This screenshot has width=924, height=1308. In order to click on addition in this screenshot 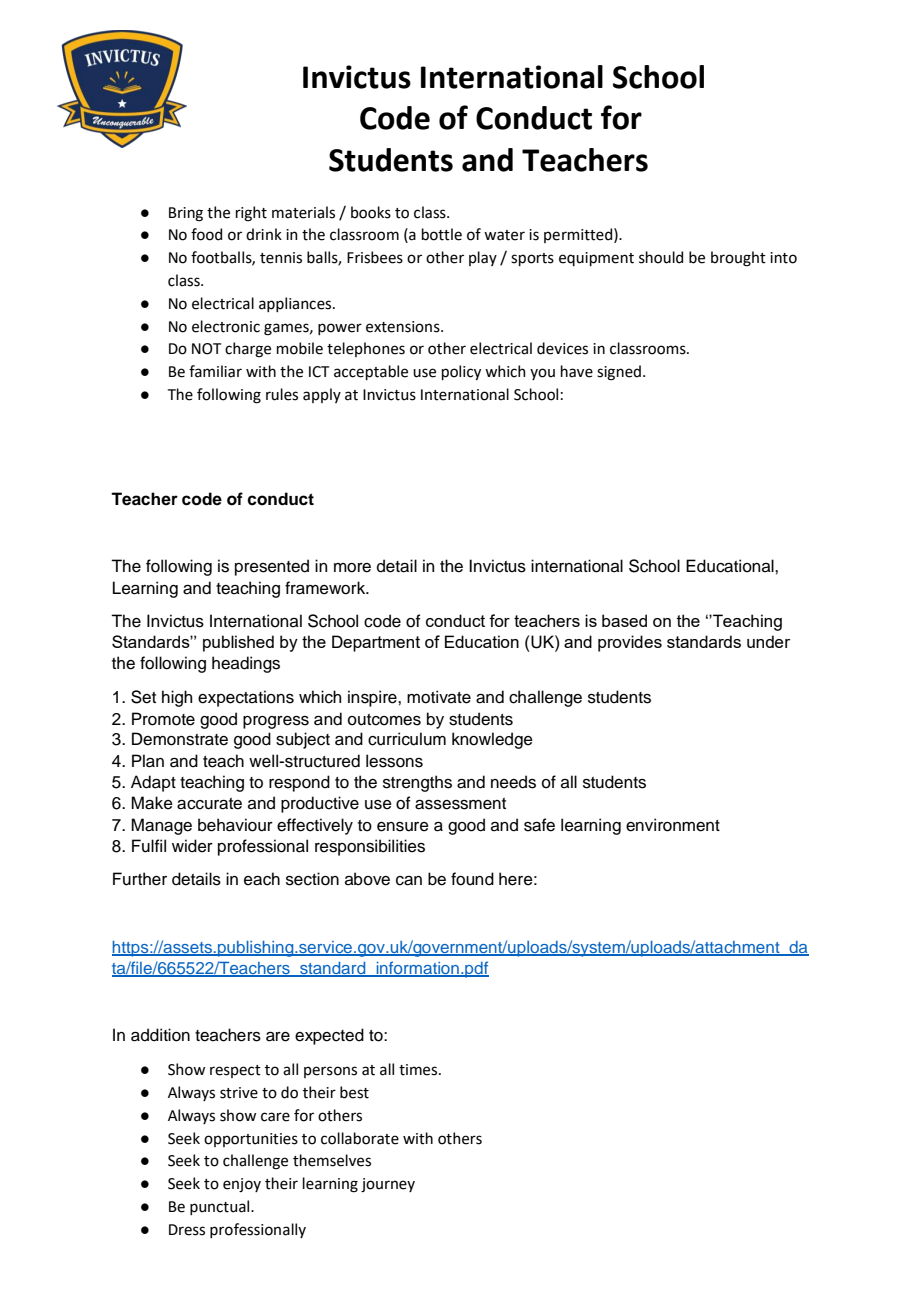, I will do `click(160, 1035)`.
